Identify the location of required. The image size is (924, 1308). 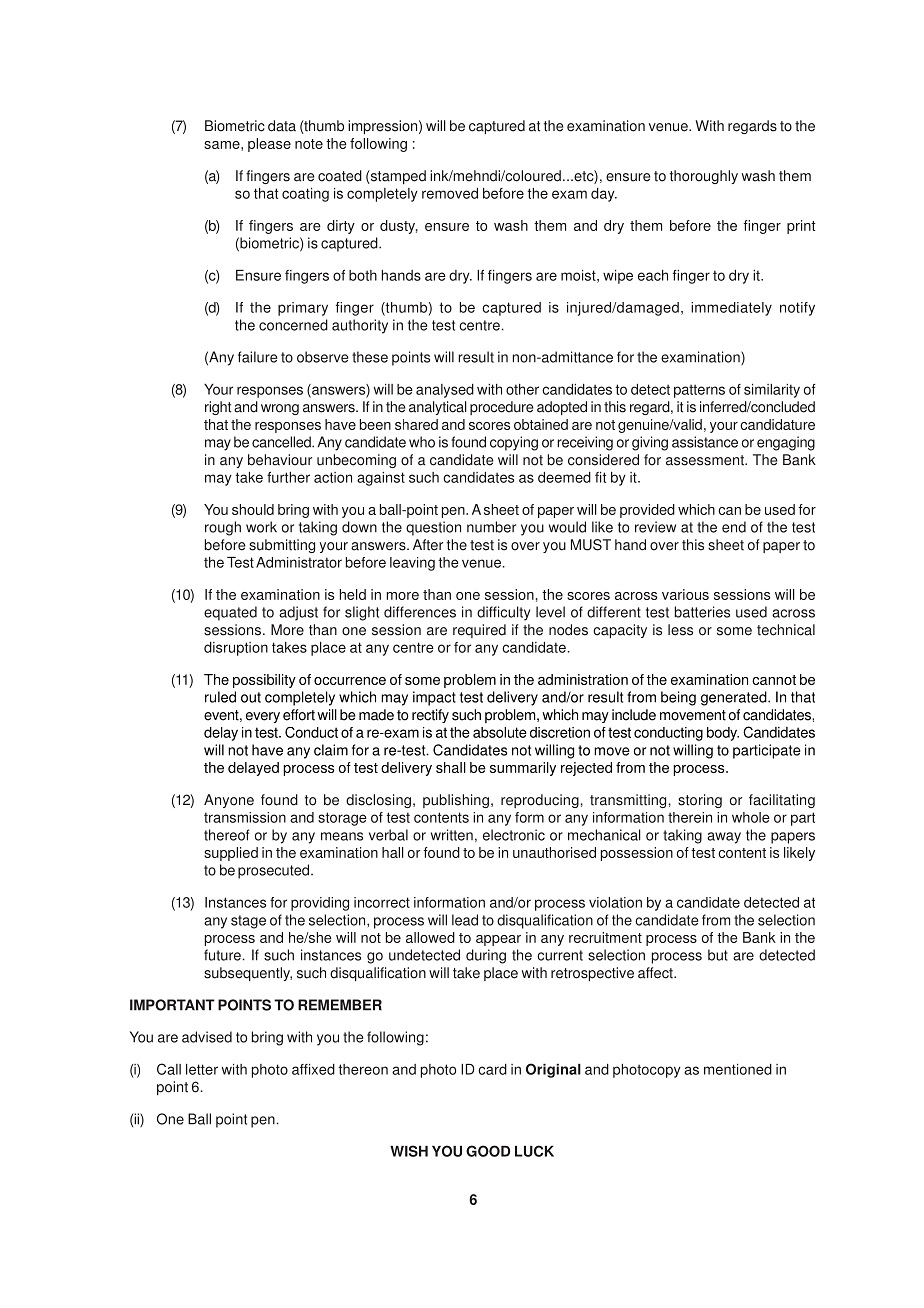
(479, 631).
